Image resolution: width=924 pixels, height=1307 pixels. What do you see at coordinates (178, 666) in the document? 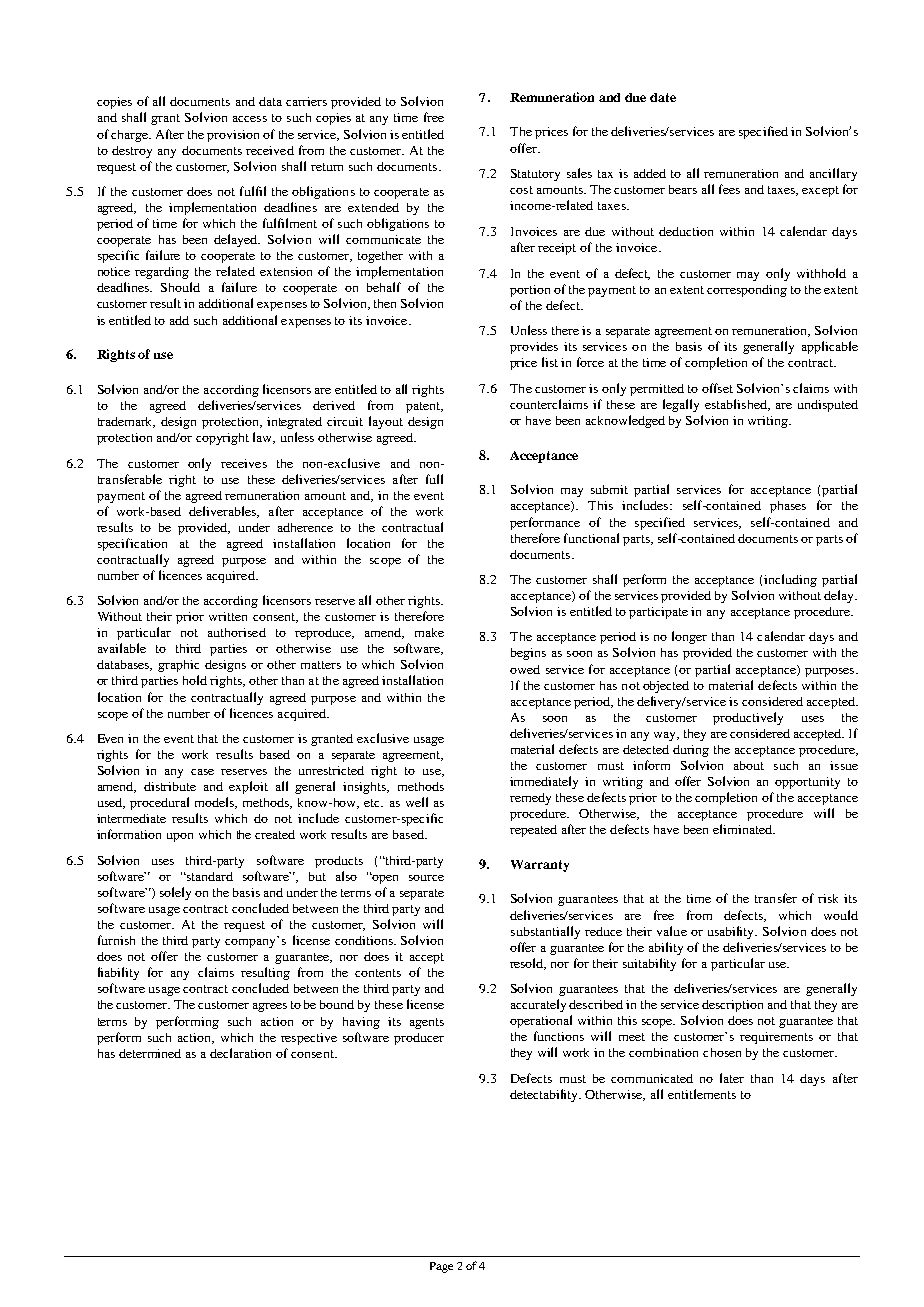
I see `graphic` at bounding box center [178, 666].
